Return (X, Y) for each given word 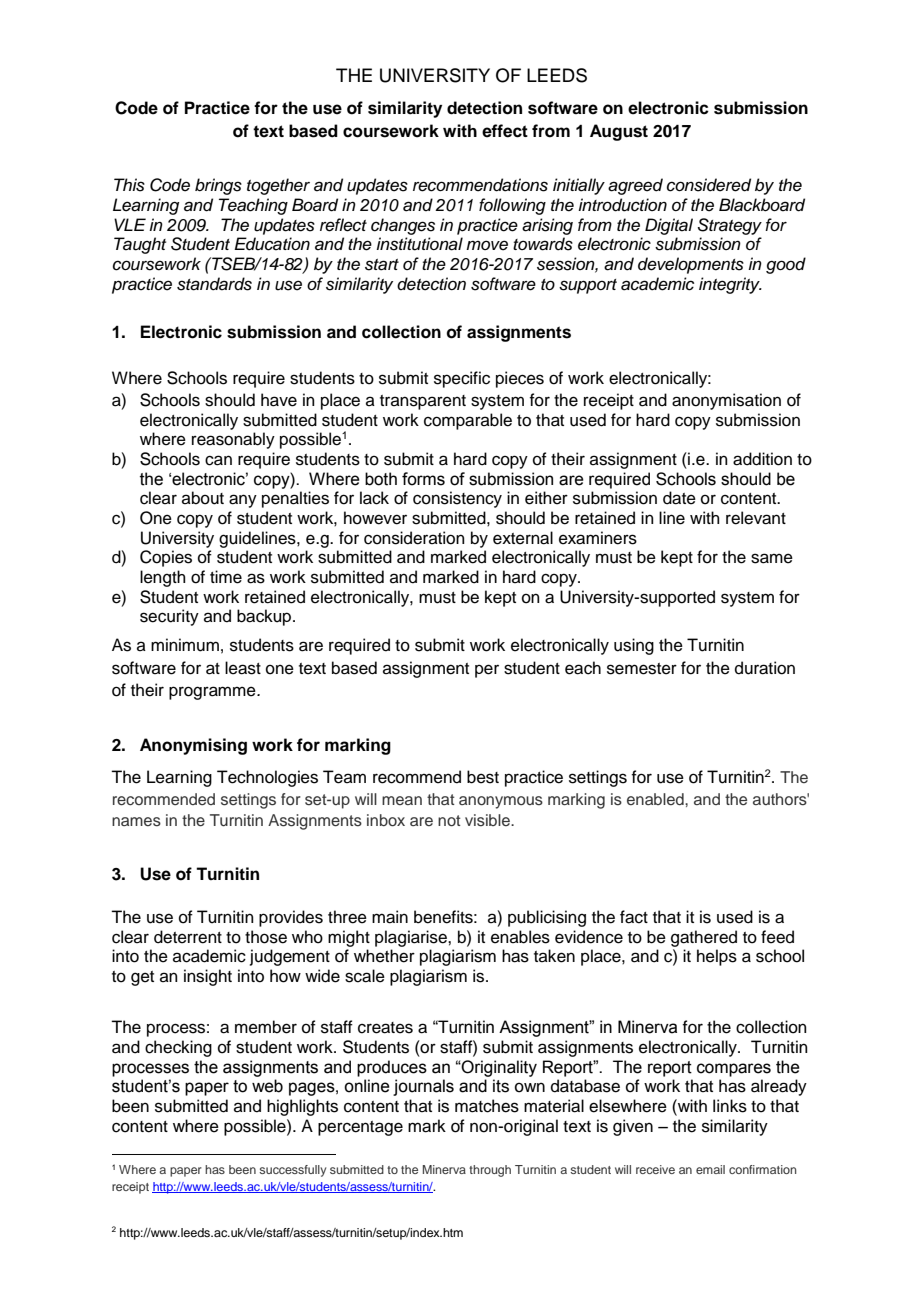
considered (709, 185)
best (483, 777)
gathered (704, 938)
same (772, 558)
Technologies (267, 778)
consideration (414, 538)
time (226, 577)
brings (218, 186)
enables (520, 937)
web (267, 1086)
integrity (730, 285)
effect (505, 131)
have (279, 400)
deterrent (188, 937)
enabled (656, 799)
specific (462, 379)
